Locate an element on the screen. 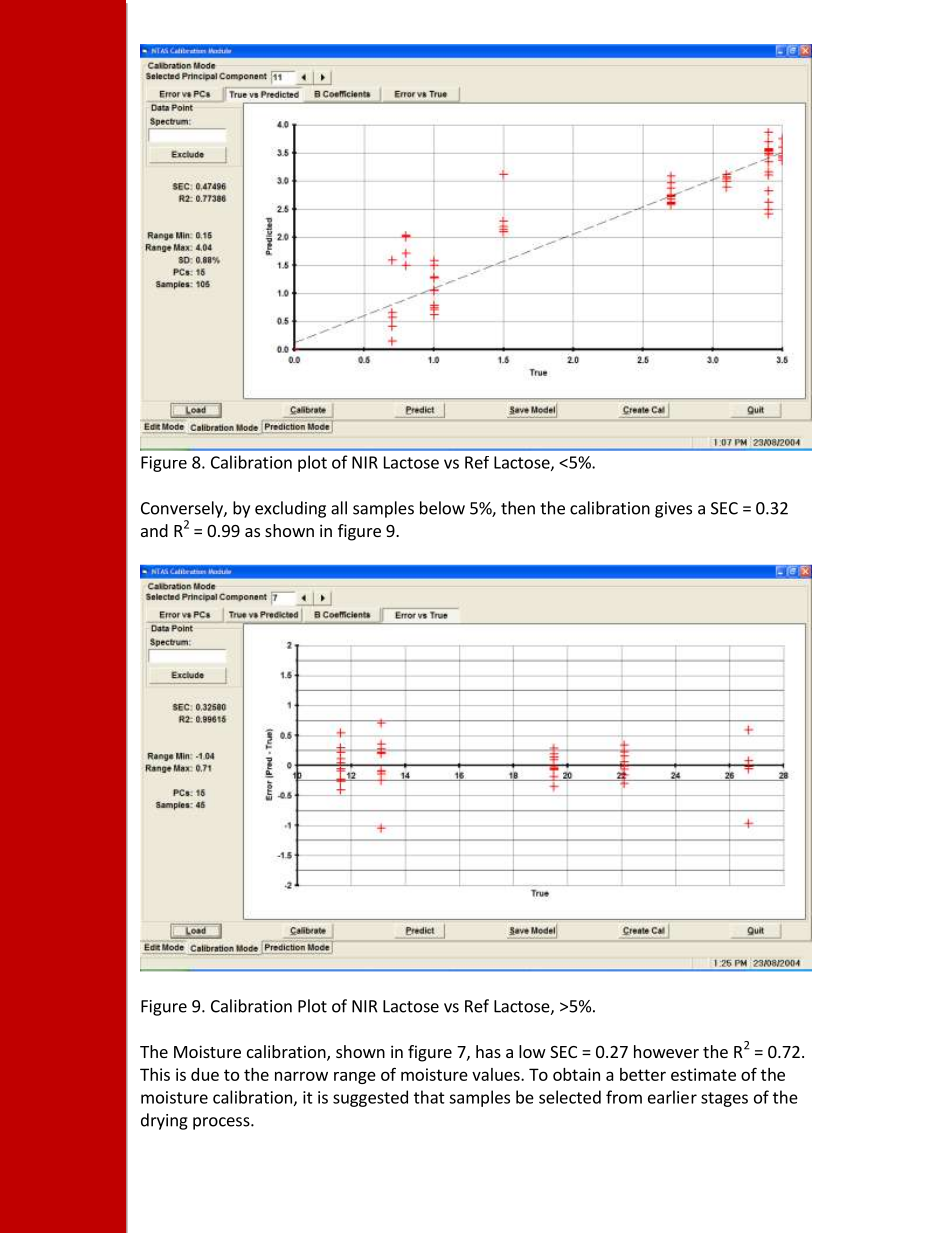 This screenshot has height=1233, width=952. process is located at coordinates (222, 1123).
